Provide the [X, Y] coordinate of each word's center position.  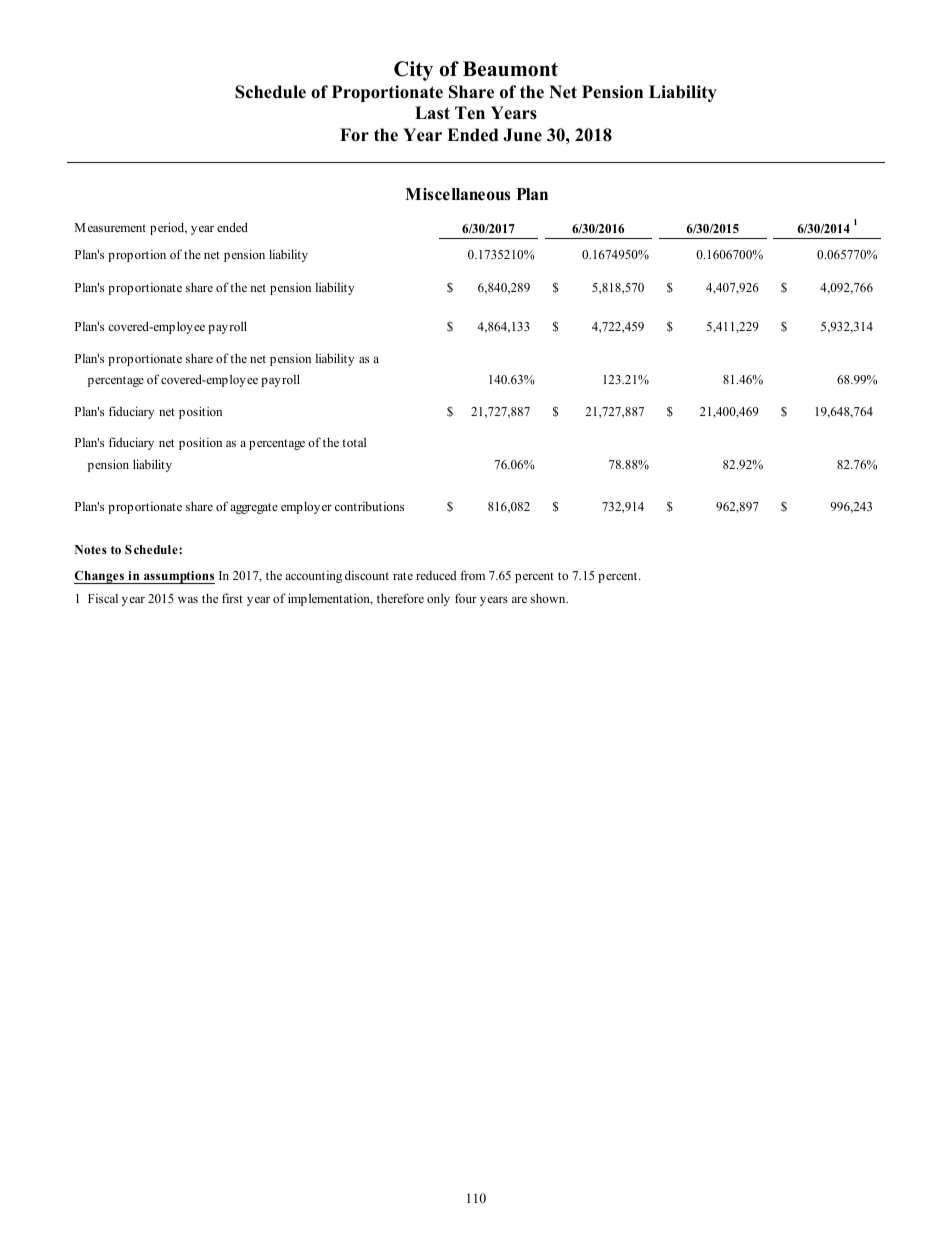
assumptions [178, 577]
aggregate [254, 508]
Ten [470, 113]
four [466, 598]
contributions [369, 506]
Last [432, 113]
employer [306, 507]
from [472, 575]
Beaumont [510, 69]
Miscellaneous [457, 194]
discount [367, 575]
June [522, 135]
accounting [313, 577]
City [413, 71]
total [354, 442]
